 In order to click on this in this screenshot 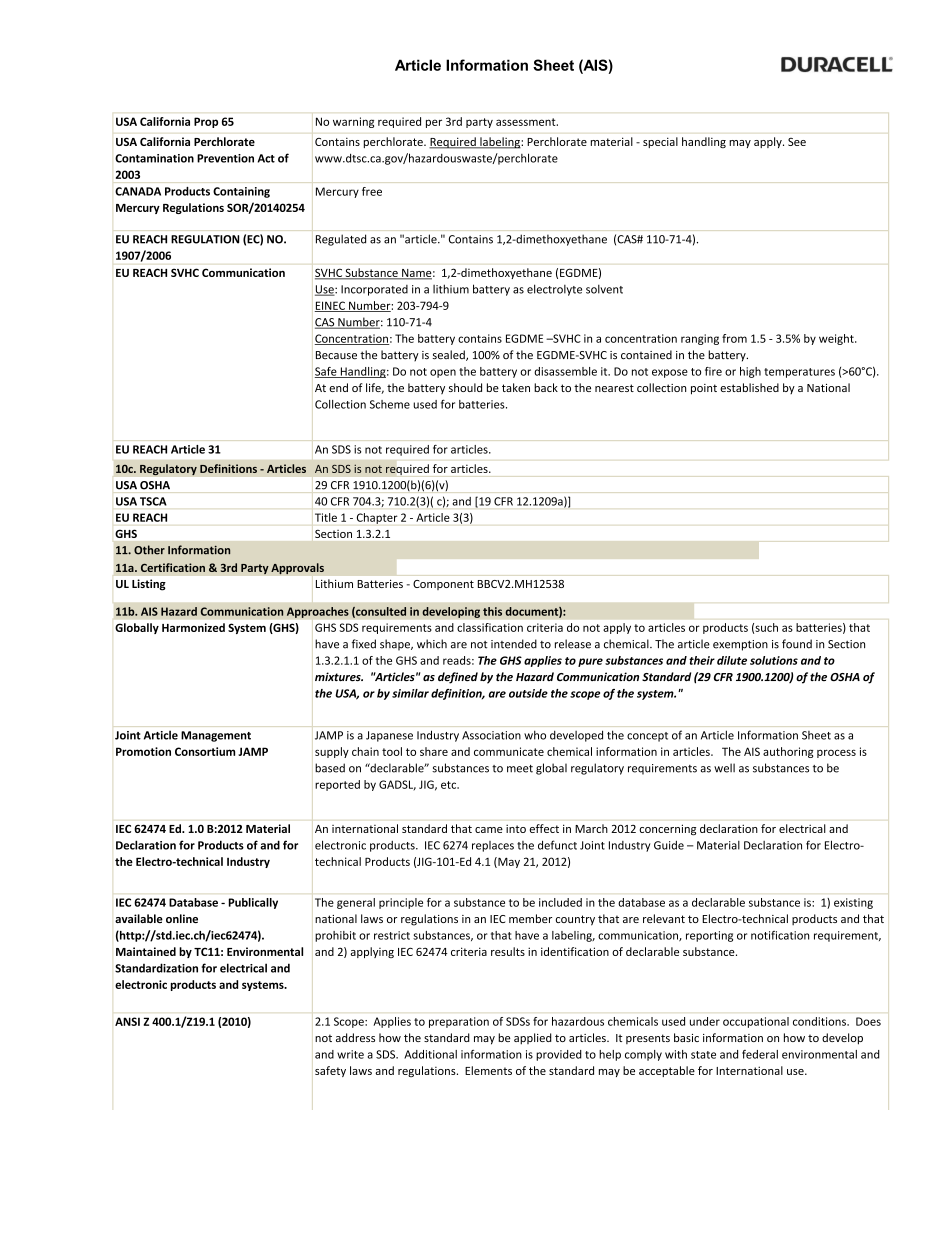, I will do `click(492, 611)`.
